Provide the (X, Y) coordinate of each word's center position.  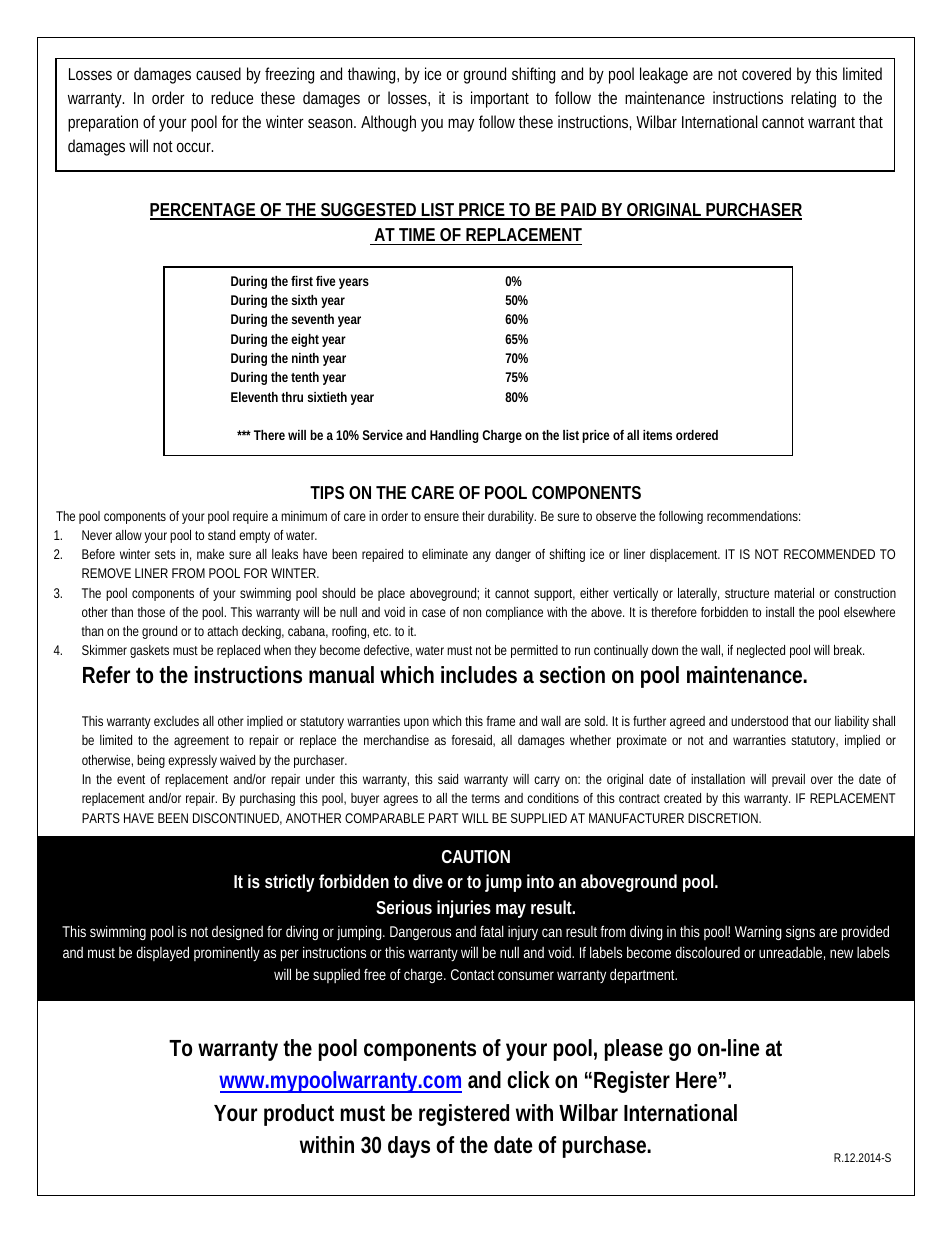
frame (501, 721)
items (657, 435)
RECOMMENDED (829, 554)
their (473, 516)
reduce (232, 97)
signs (800, 932)
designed (237, 932)
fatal (492, 931)
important (500, 99)
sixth (304, 300)
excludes (176, 721)
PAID (578, 211)
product (299, 1115)
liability (852, 722)
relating (813, 99)
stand (221, 535)
